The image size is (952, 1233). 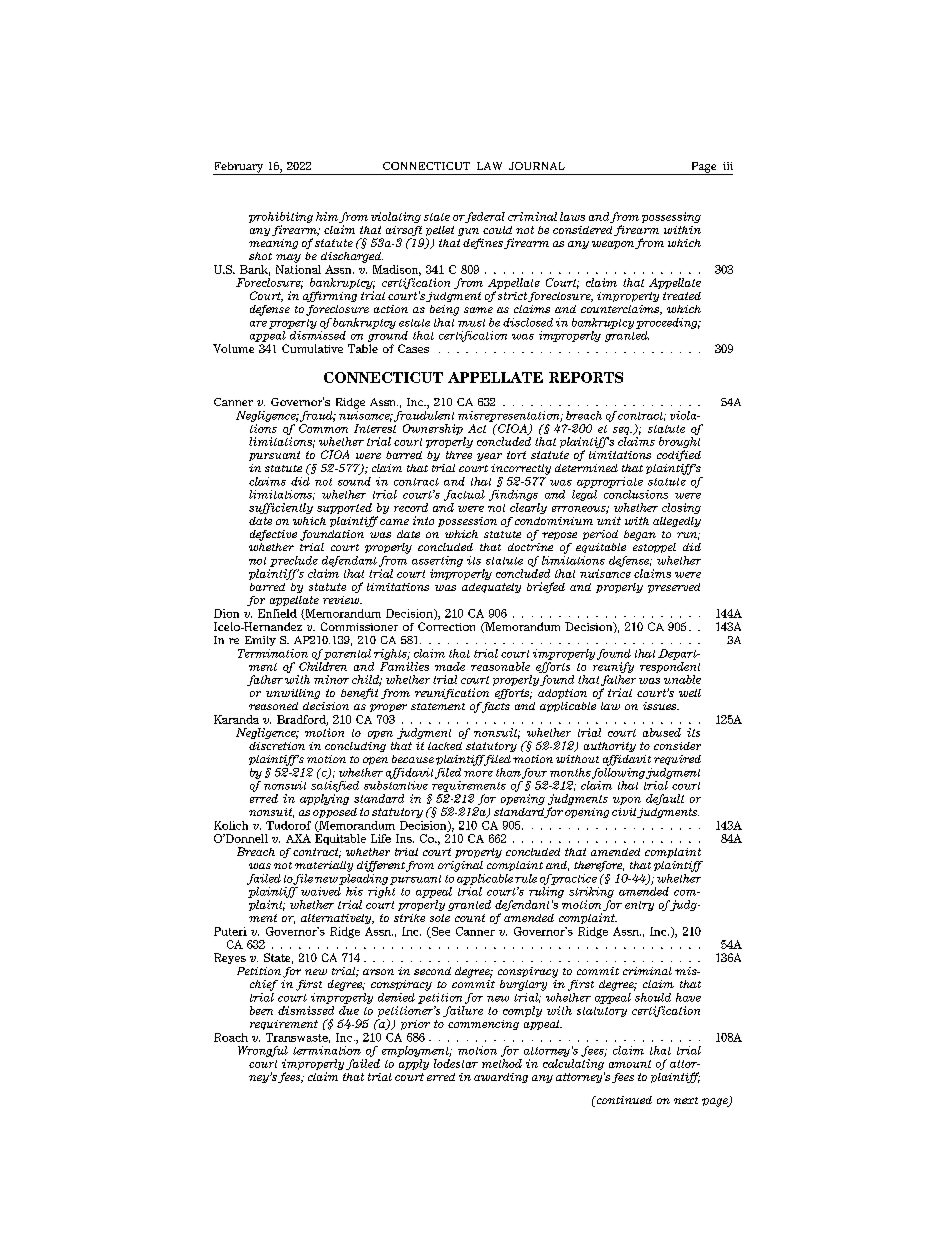 I want to click on closing, so click(x=681, y=508).
